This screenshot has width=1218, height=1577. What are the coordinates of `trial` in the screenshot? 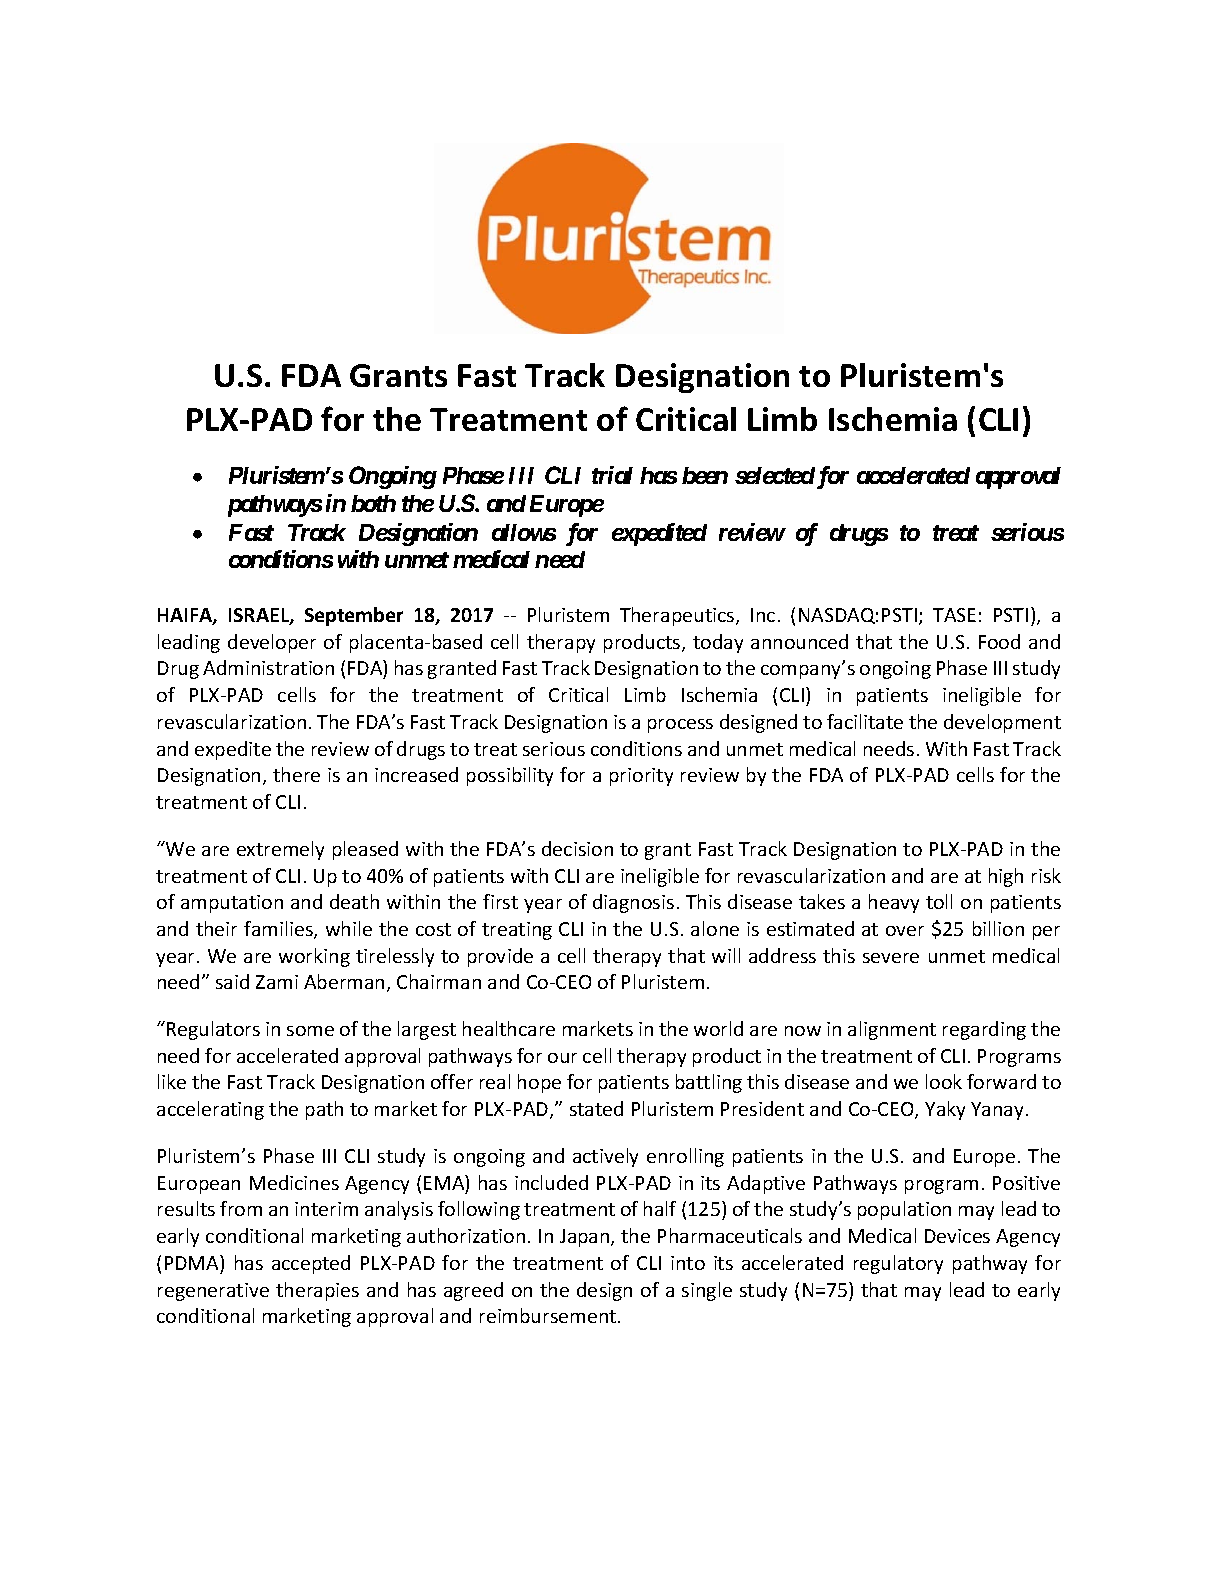 It's located at (612, 475).
